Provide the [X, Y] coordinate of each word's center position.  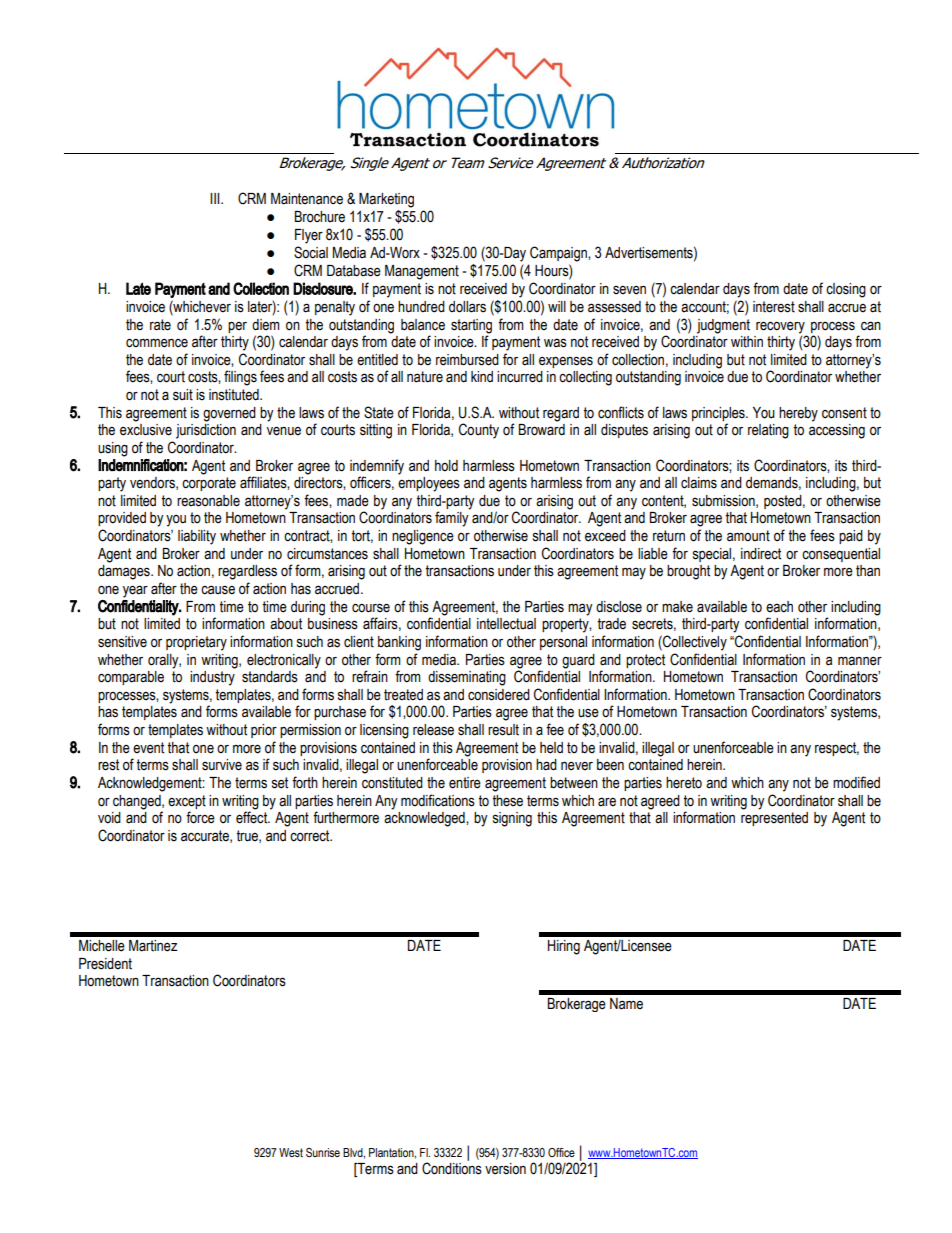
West [291, 1152]
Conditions [452, 1167]
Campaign [559, 254]
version [505, 1169]
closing [846, 290]
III [216, 198]
